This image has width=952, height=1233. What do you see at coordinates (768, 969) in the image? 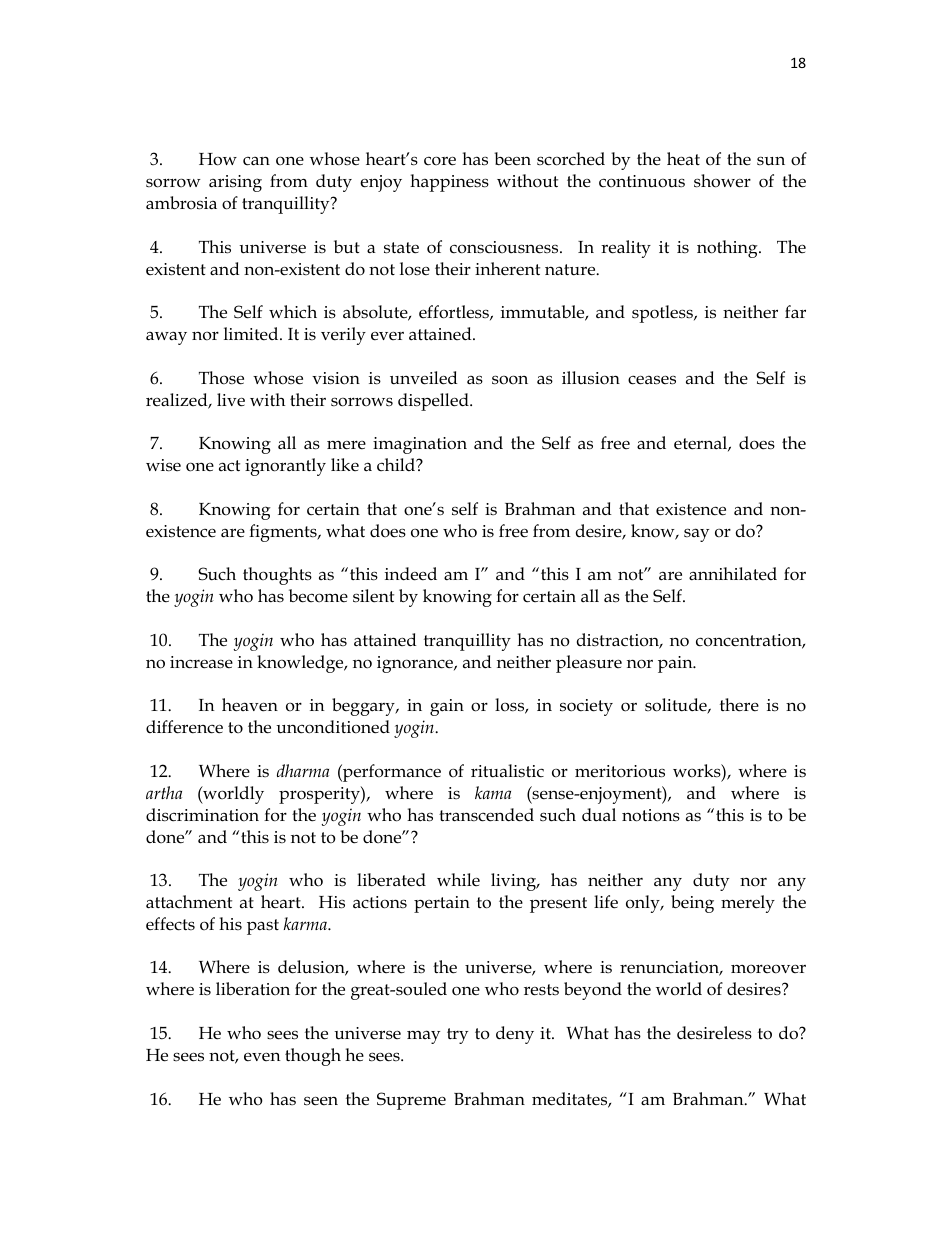
I see `moreover` at bounding box center [768, 969].
